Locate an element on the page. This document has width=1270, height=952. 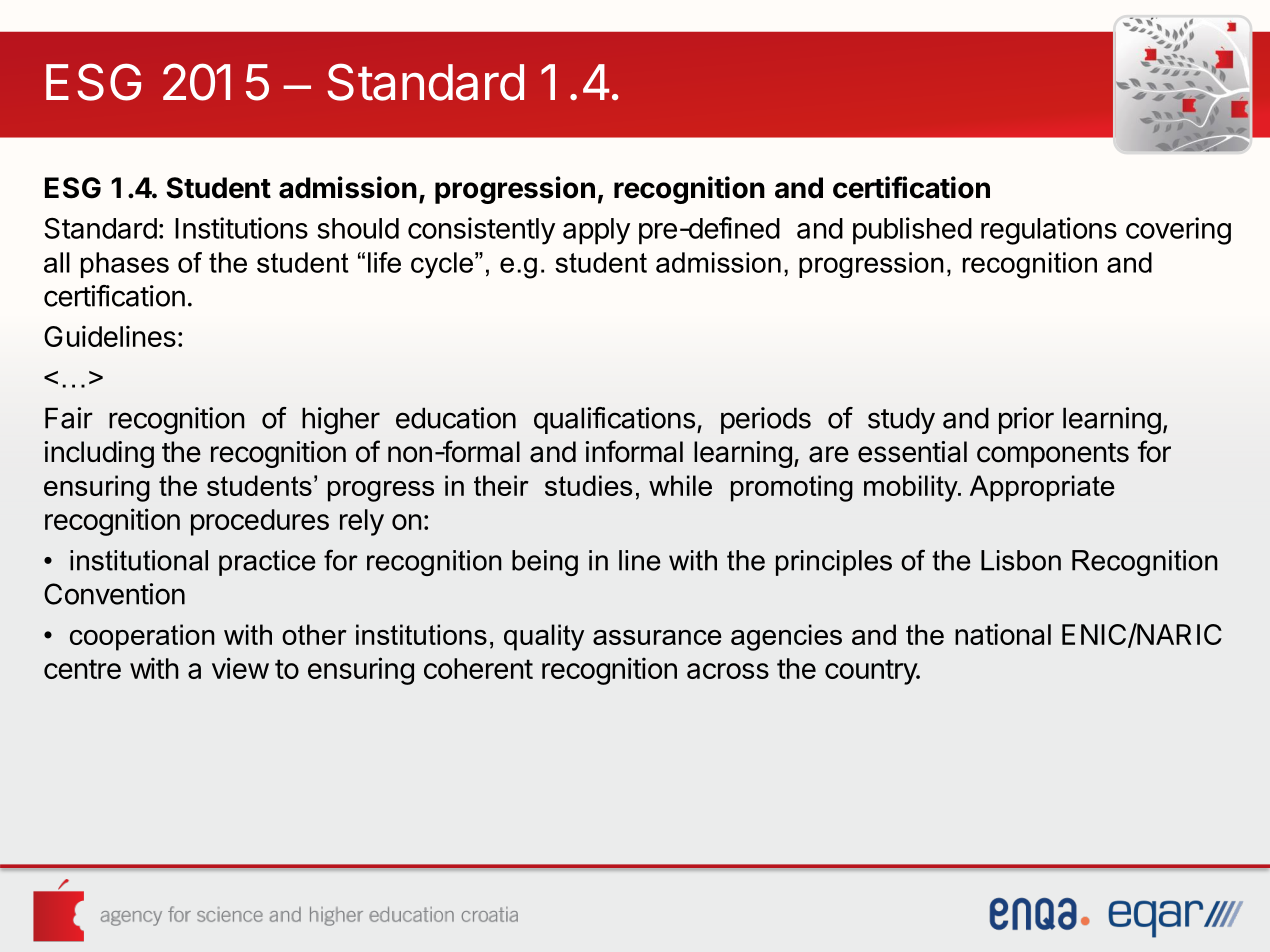
phases is located at coordinates (125, 265).
